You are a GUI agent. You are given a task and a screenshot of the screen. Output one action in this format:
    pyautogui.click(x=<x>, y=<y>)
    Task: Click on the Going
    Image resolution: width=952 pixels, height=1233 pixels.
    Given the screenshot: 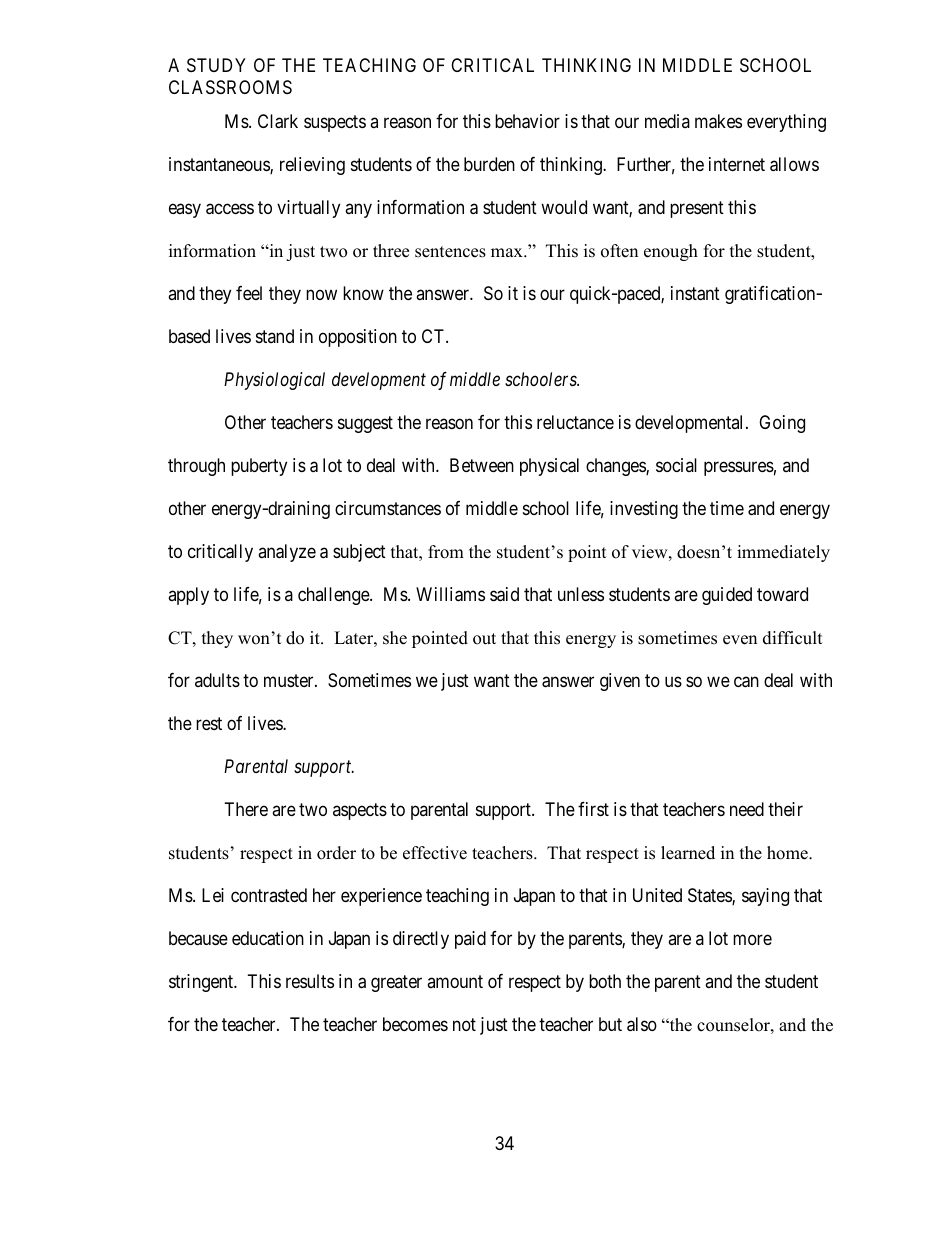 What is the action you would take?
    pyautogui.click(x=782, y=424)
